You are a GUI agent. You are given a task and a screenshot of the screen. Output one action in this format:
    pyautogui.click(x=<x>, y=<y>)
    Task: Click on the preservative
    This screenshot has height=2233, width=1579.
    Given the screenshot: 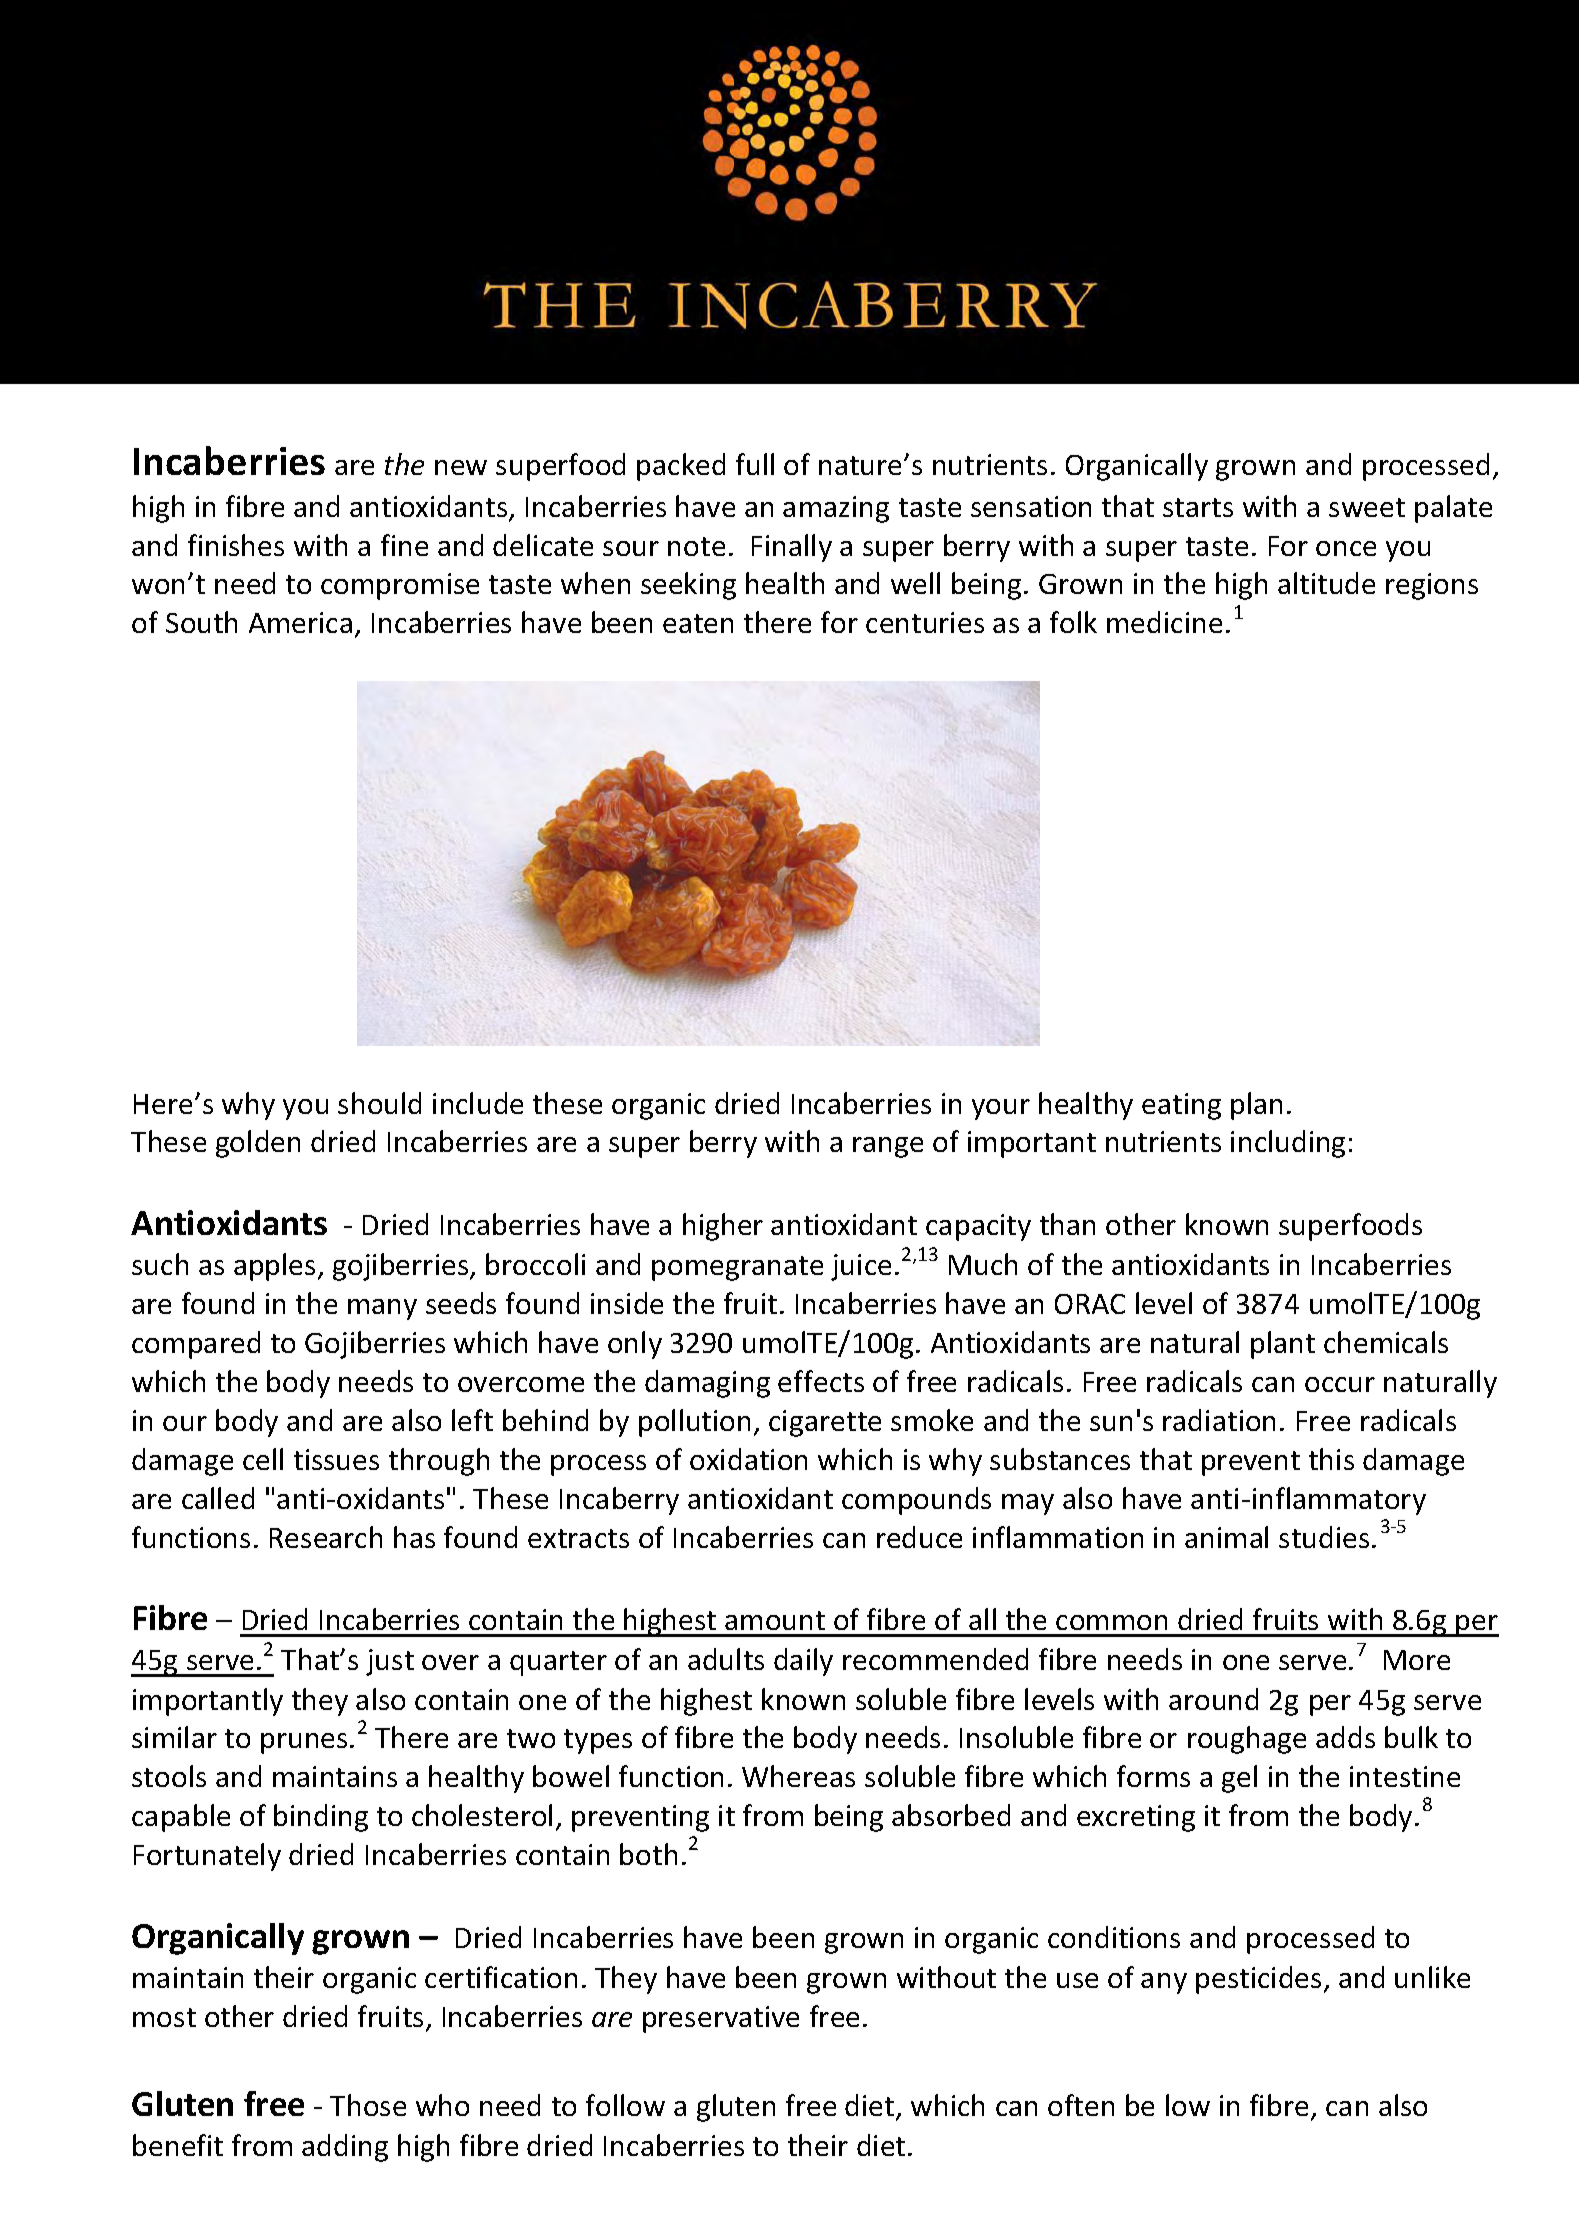 What is the action you would take?
    pyautogui.click(x=721, y=2019)
